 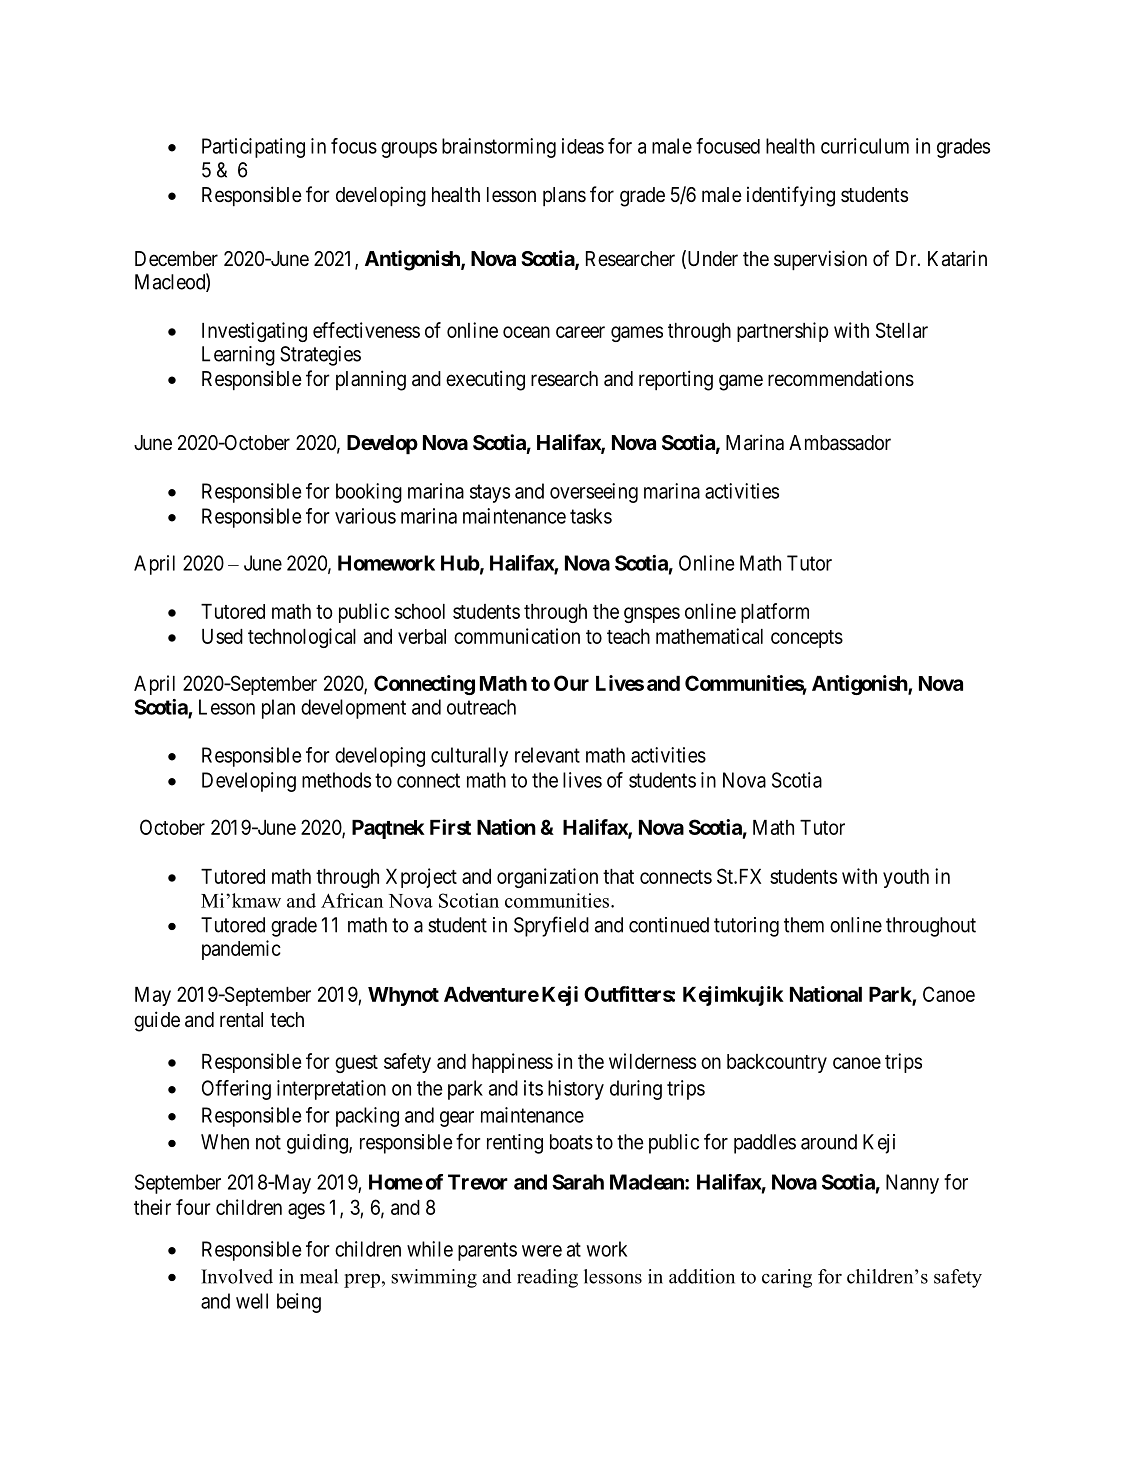 I want to click on backcountry, so click(x=777, y=1063).
